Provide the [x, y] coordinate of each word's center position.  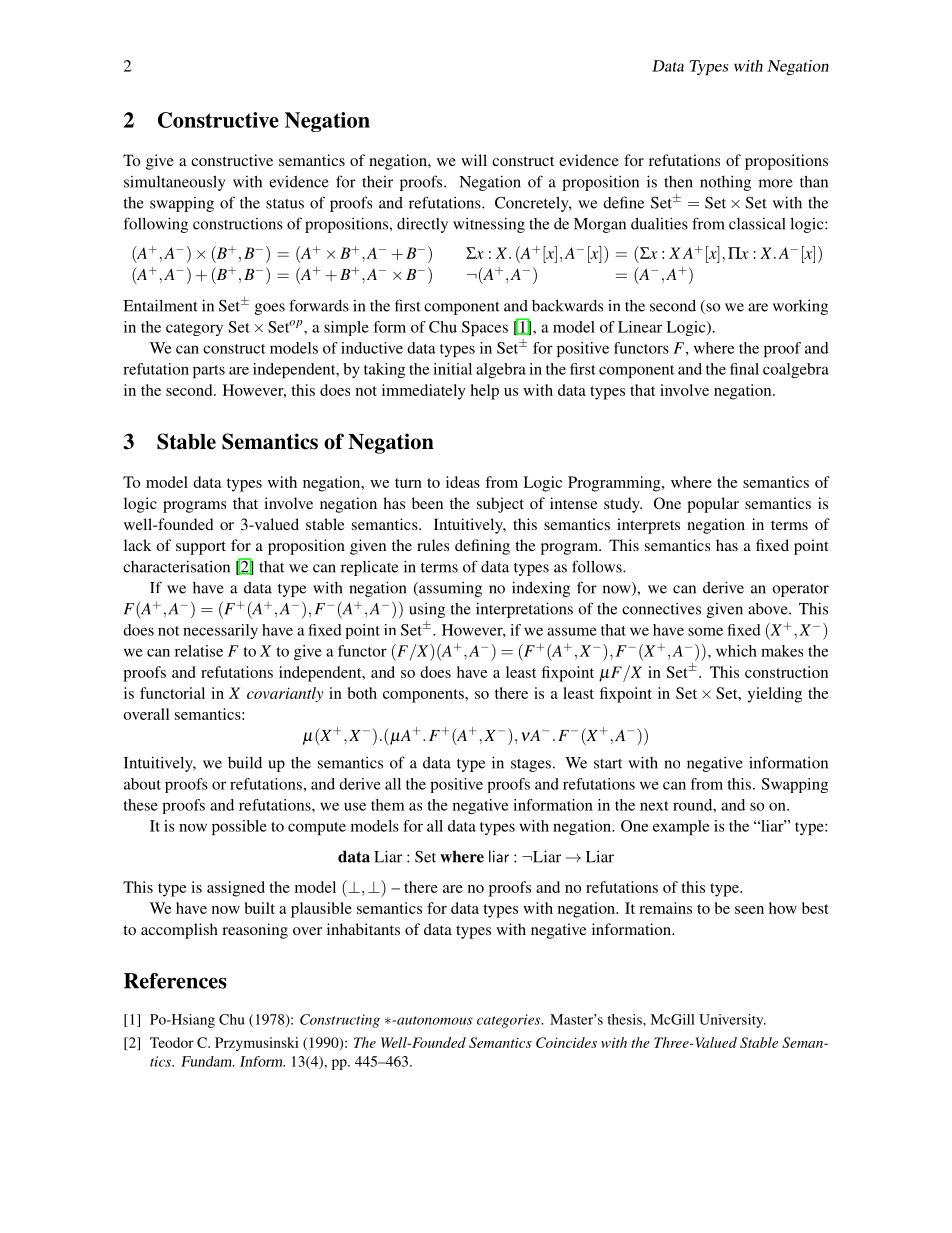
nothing [725, 183]
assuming [449, 589]
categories [510, 1021]
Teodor [172, 1042]
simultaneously [175, 183]
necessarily [220, 631]
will [474, 160]
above [769, 609]
